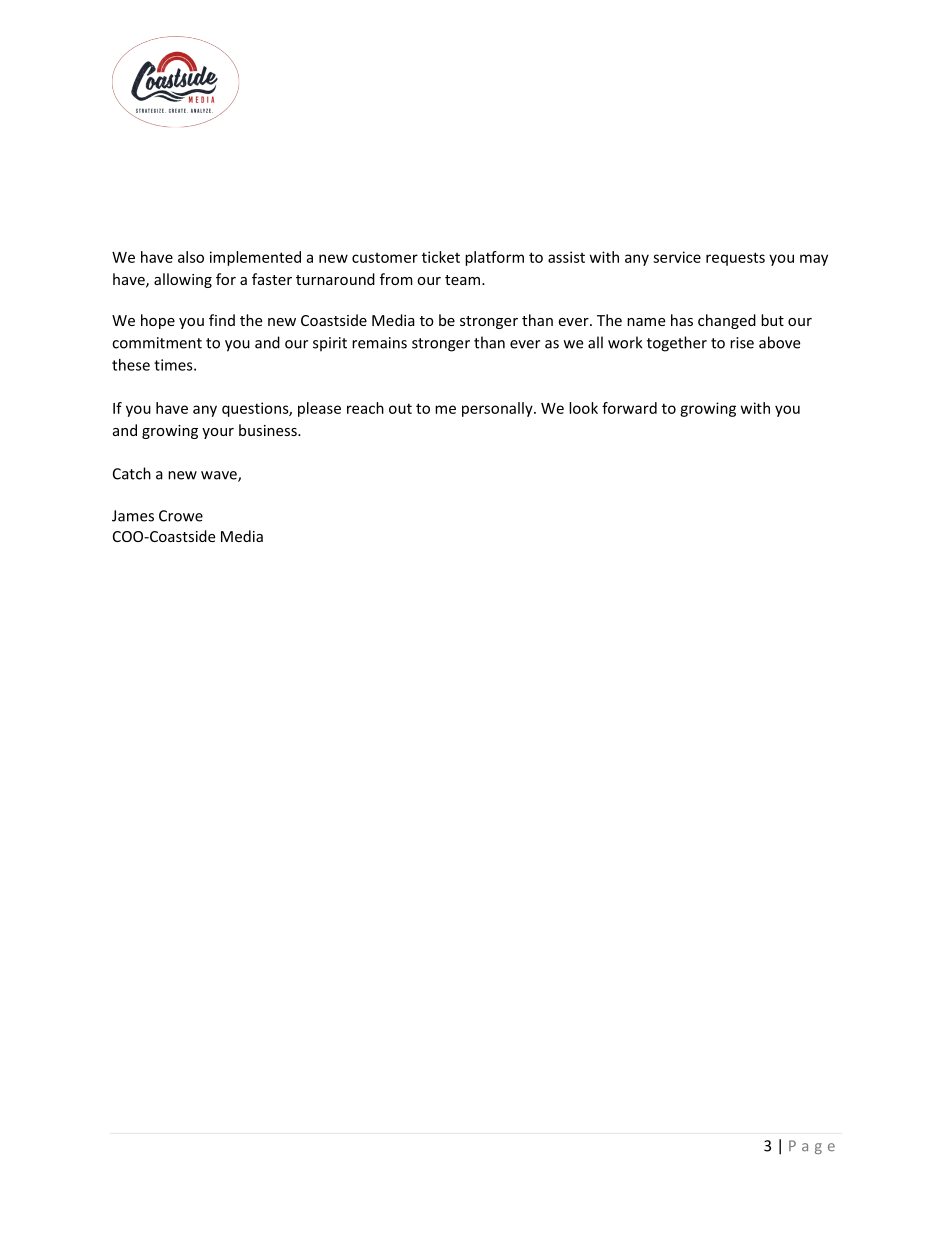 This document has height=1233, width=952. Describe the element at coordinates (735, 259) in the document. I see `requests` at that location.
